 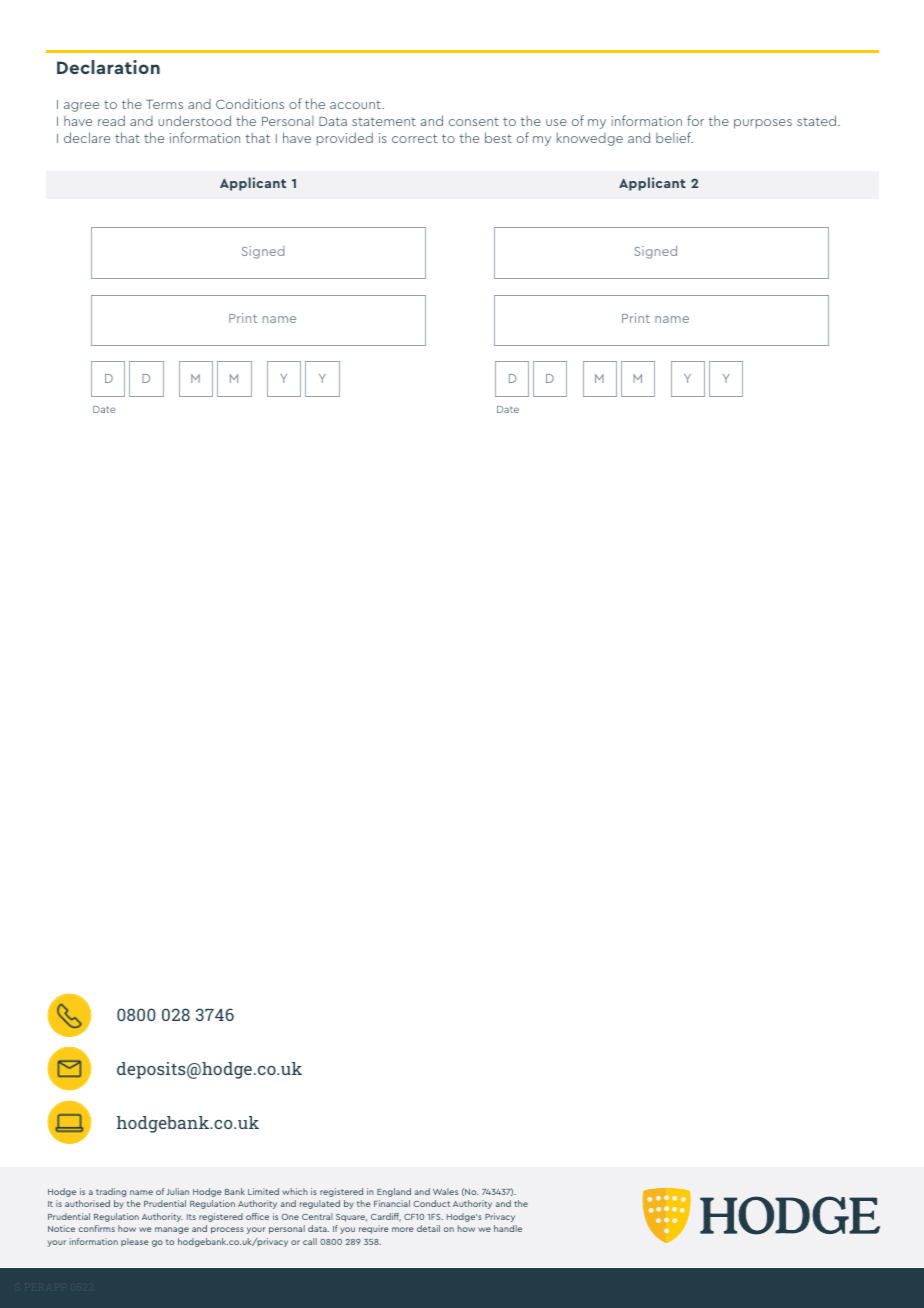 What do you see at coordinates (178, 1191) in the page?
I see `Julian` at bounding box center [178, 1191].
